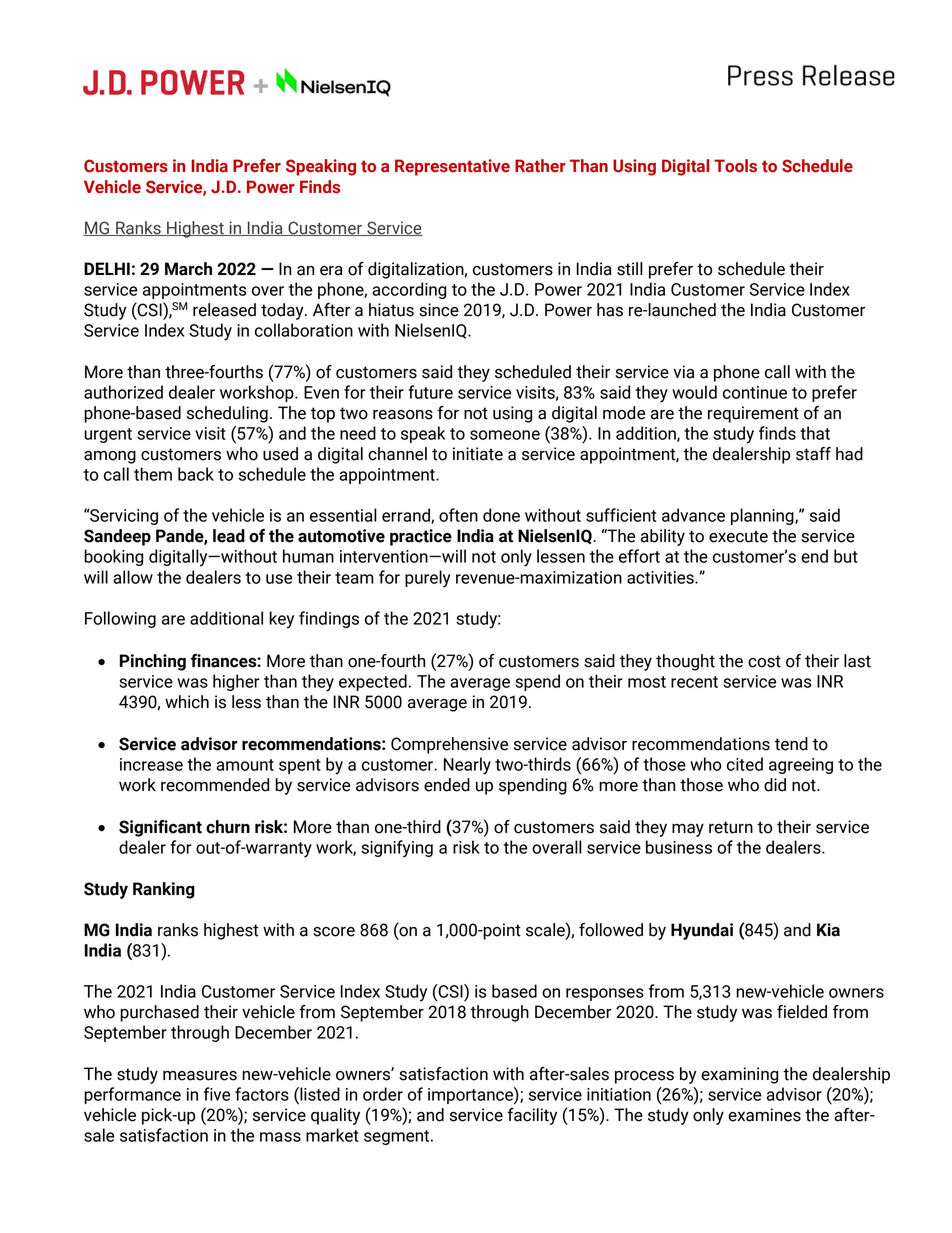 The image size is (952, 1233). What do you see at coordinates (188, 269) in the screenshot?
I see `March` at bounding box center [188, 269].
